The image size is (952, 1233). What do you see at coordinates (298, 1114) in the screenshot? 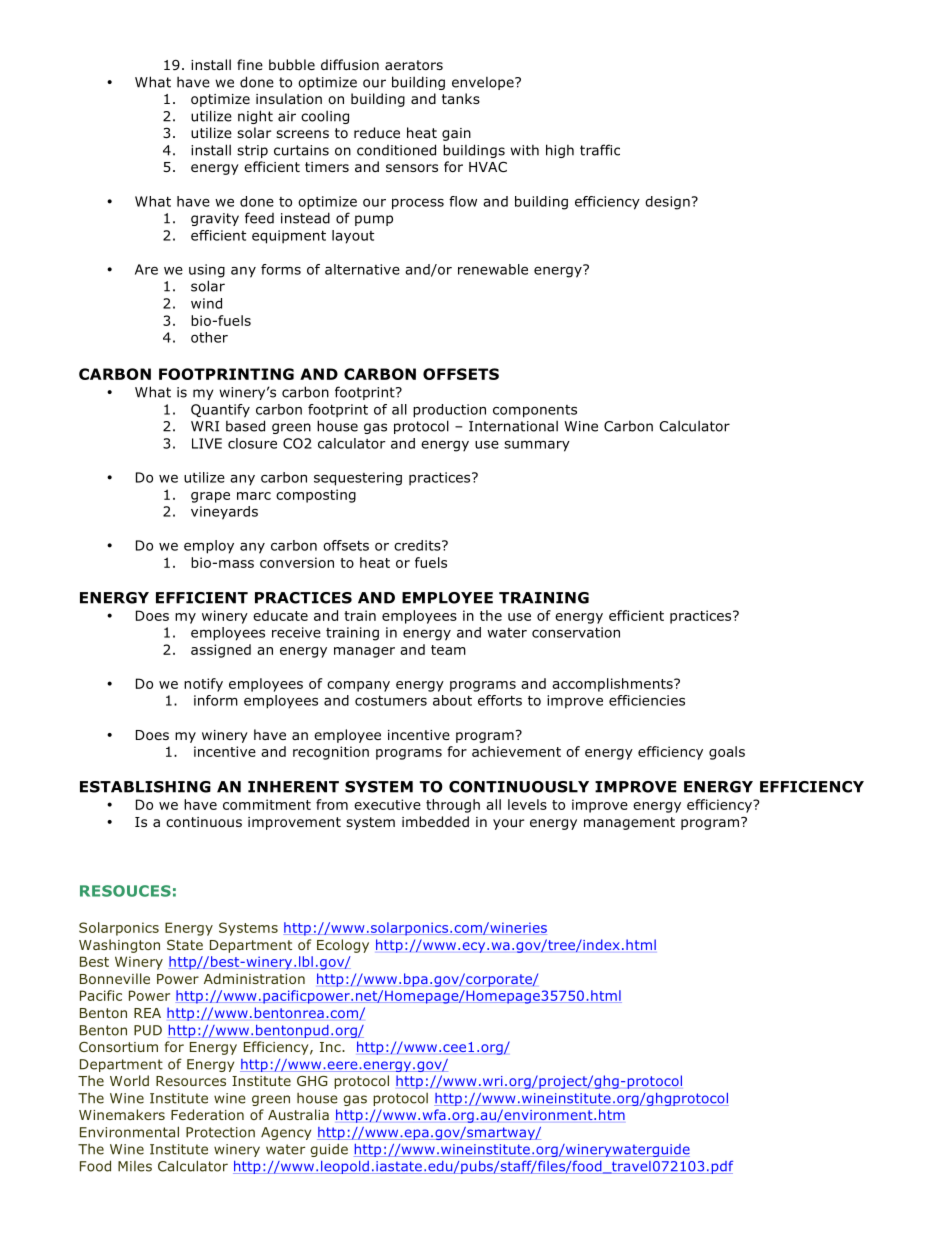
I see `Australia` at bounding box center [298, 1114].
